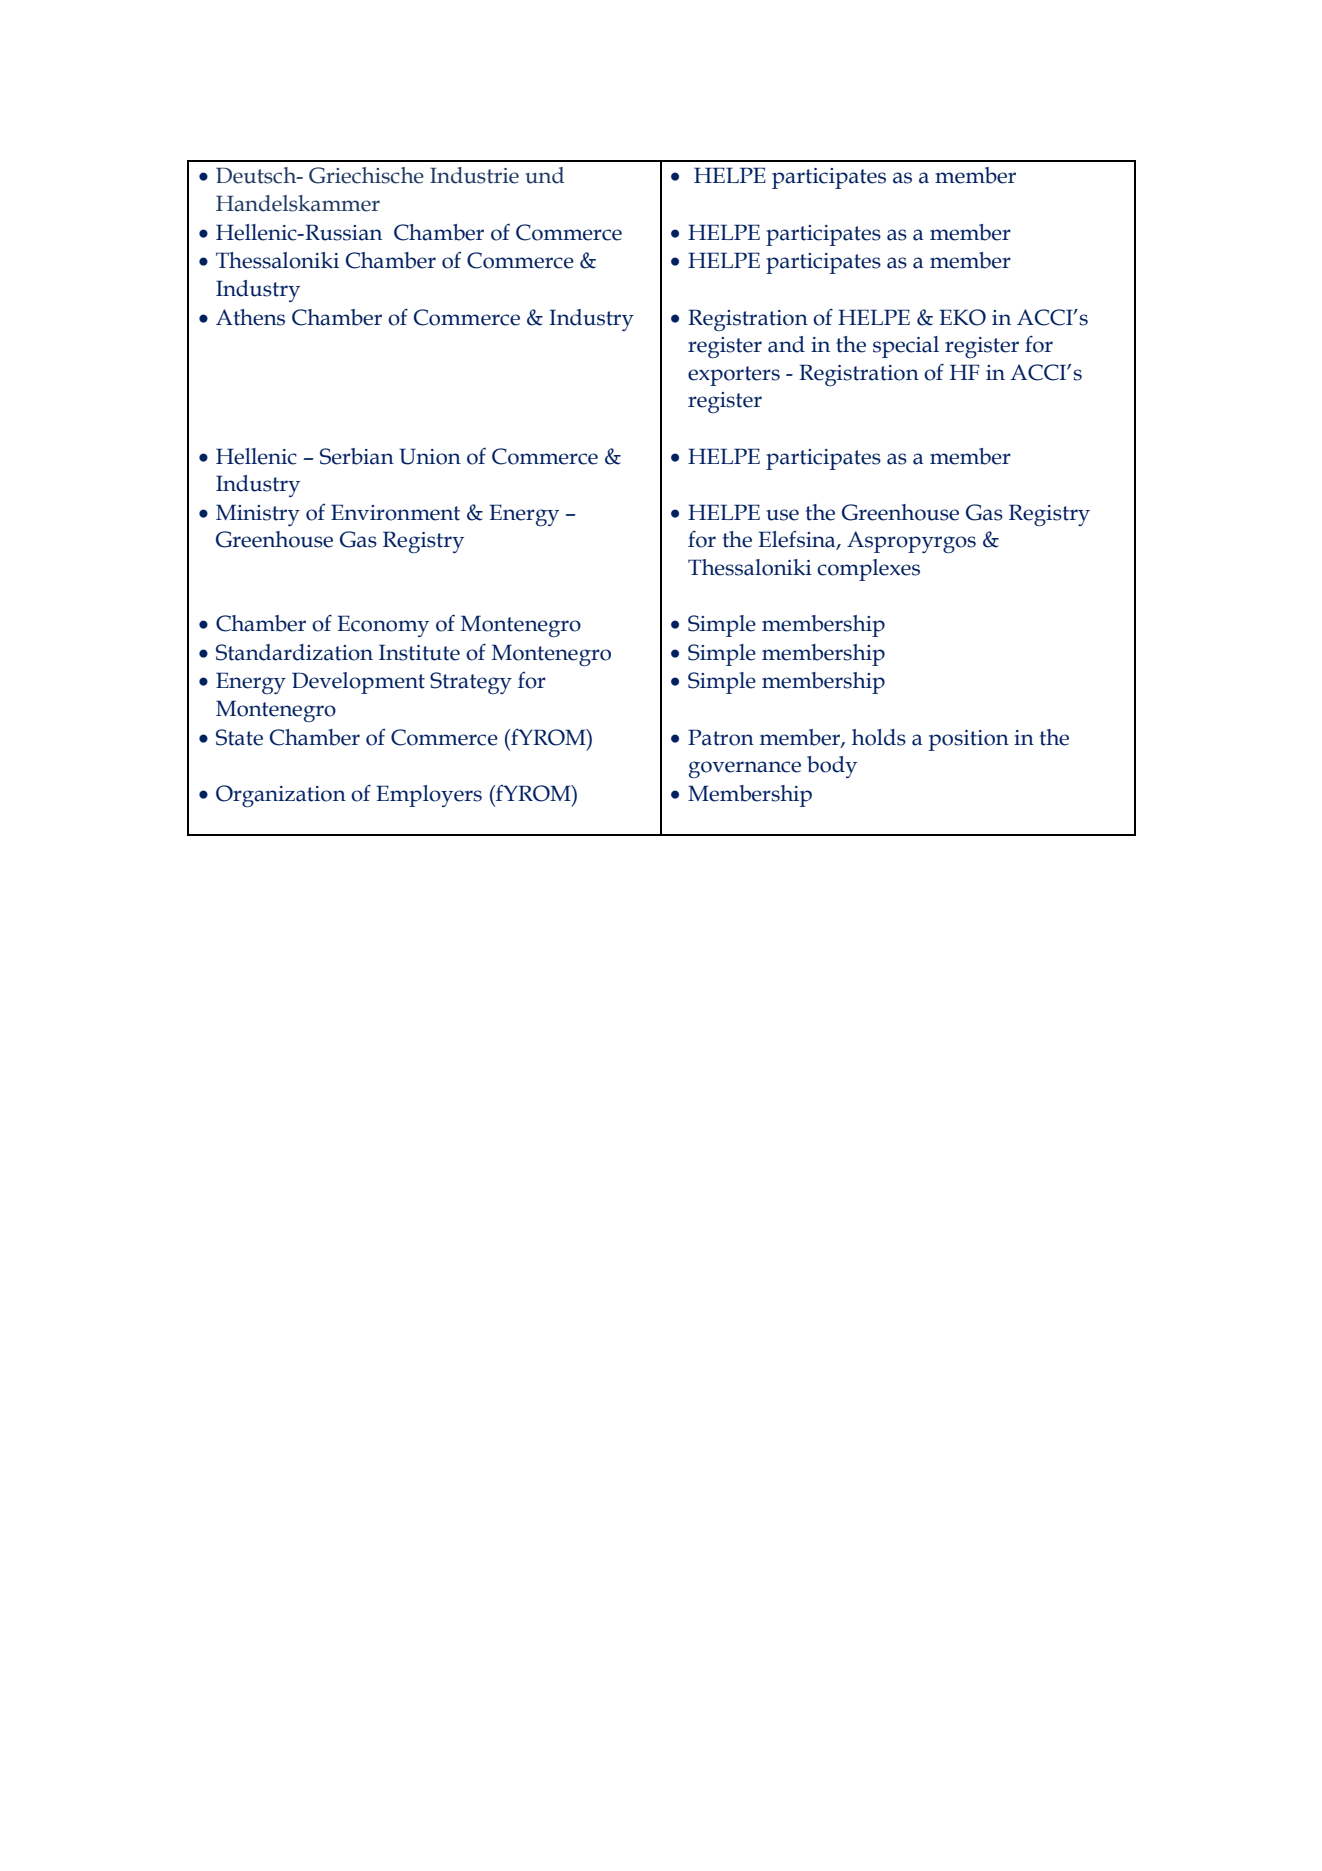  What do you see at coordinates (879, 737) in the screenshot?
I see `holds` at bounding box center [879, 737].
